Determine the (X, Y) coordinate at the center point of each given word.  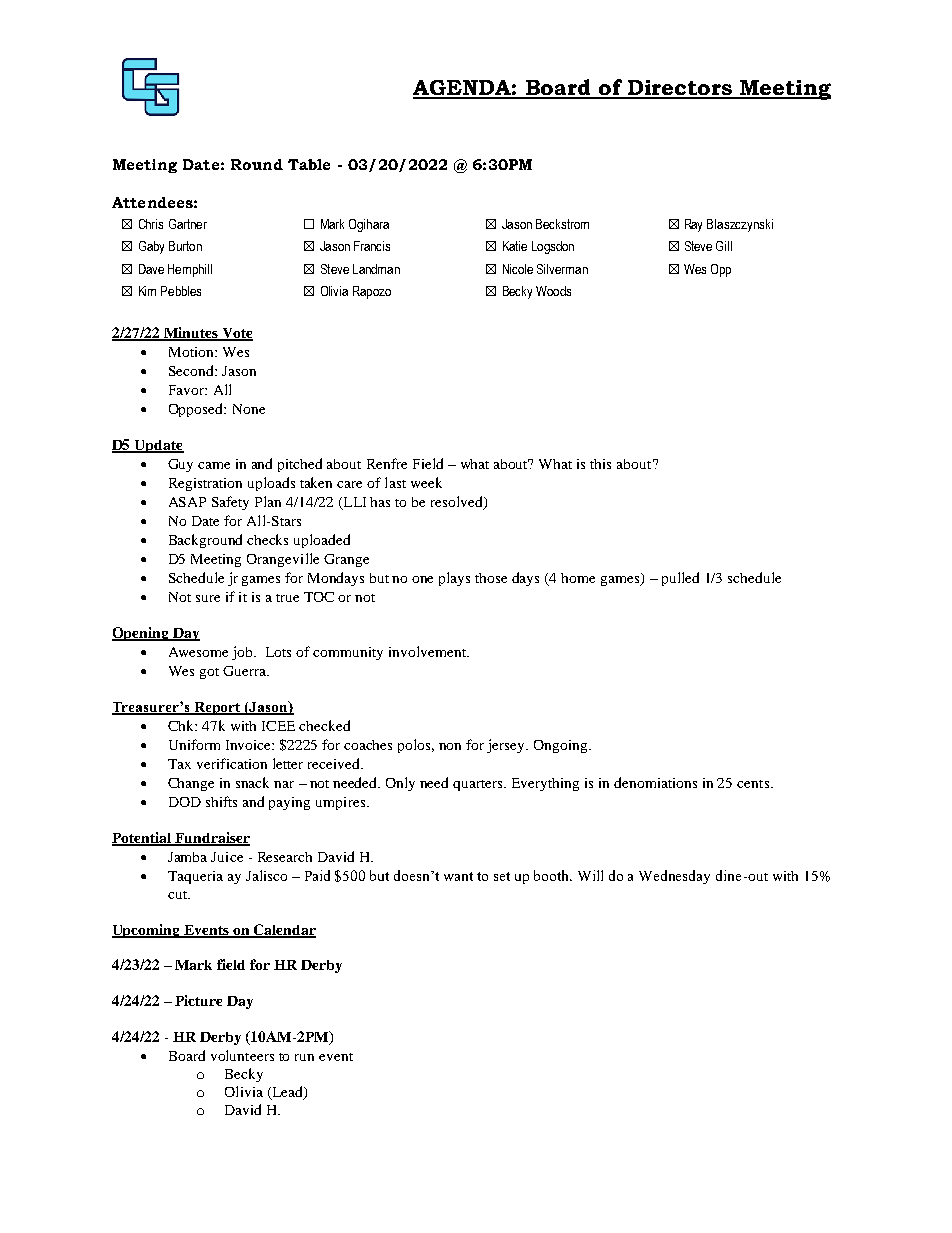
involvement (429, 651)
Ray (693, 225)
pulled (680, 579)
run (304, 1057)
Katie (515, 246)
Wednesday (674, 877)
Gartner (188, 224)
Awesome (198, 652)
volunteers (242, 1055)
